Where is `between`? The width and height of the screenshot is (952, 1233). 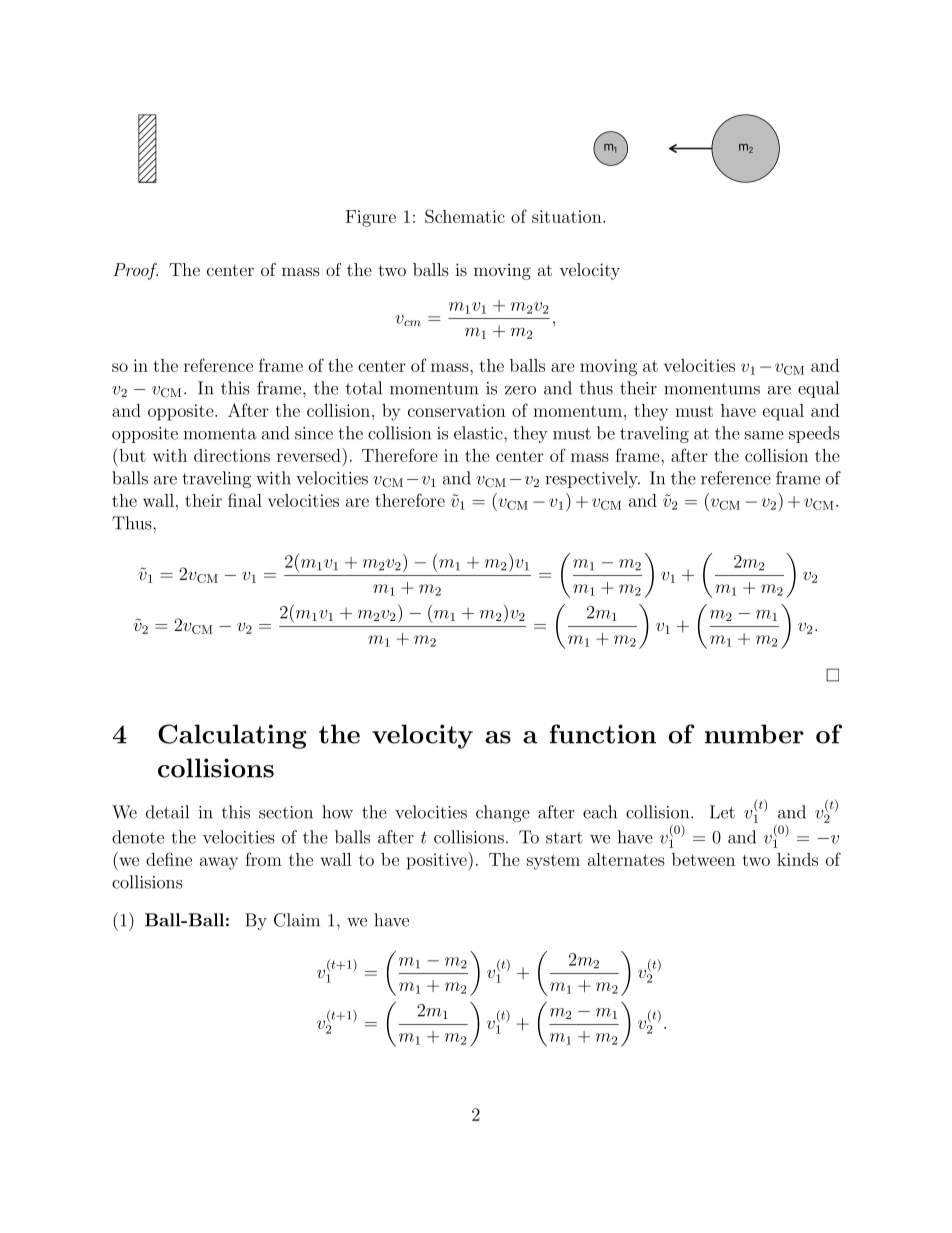
between is located at coordinates (703, 859).
